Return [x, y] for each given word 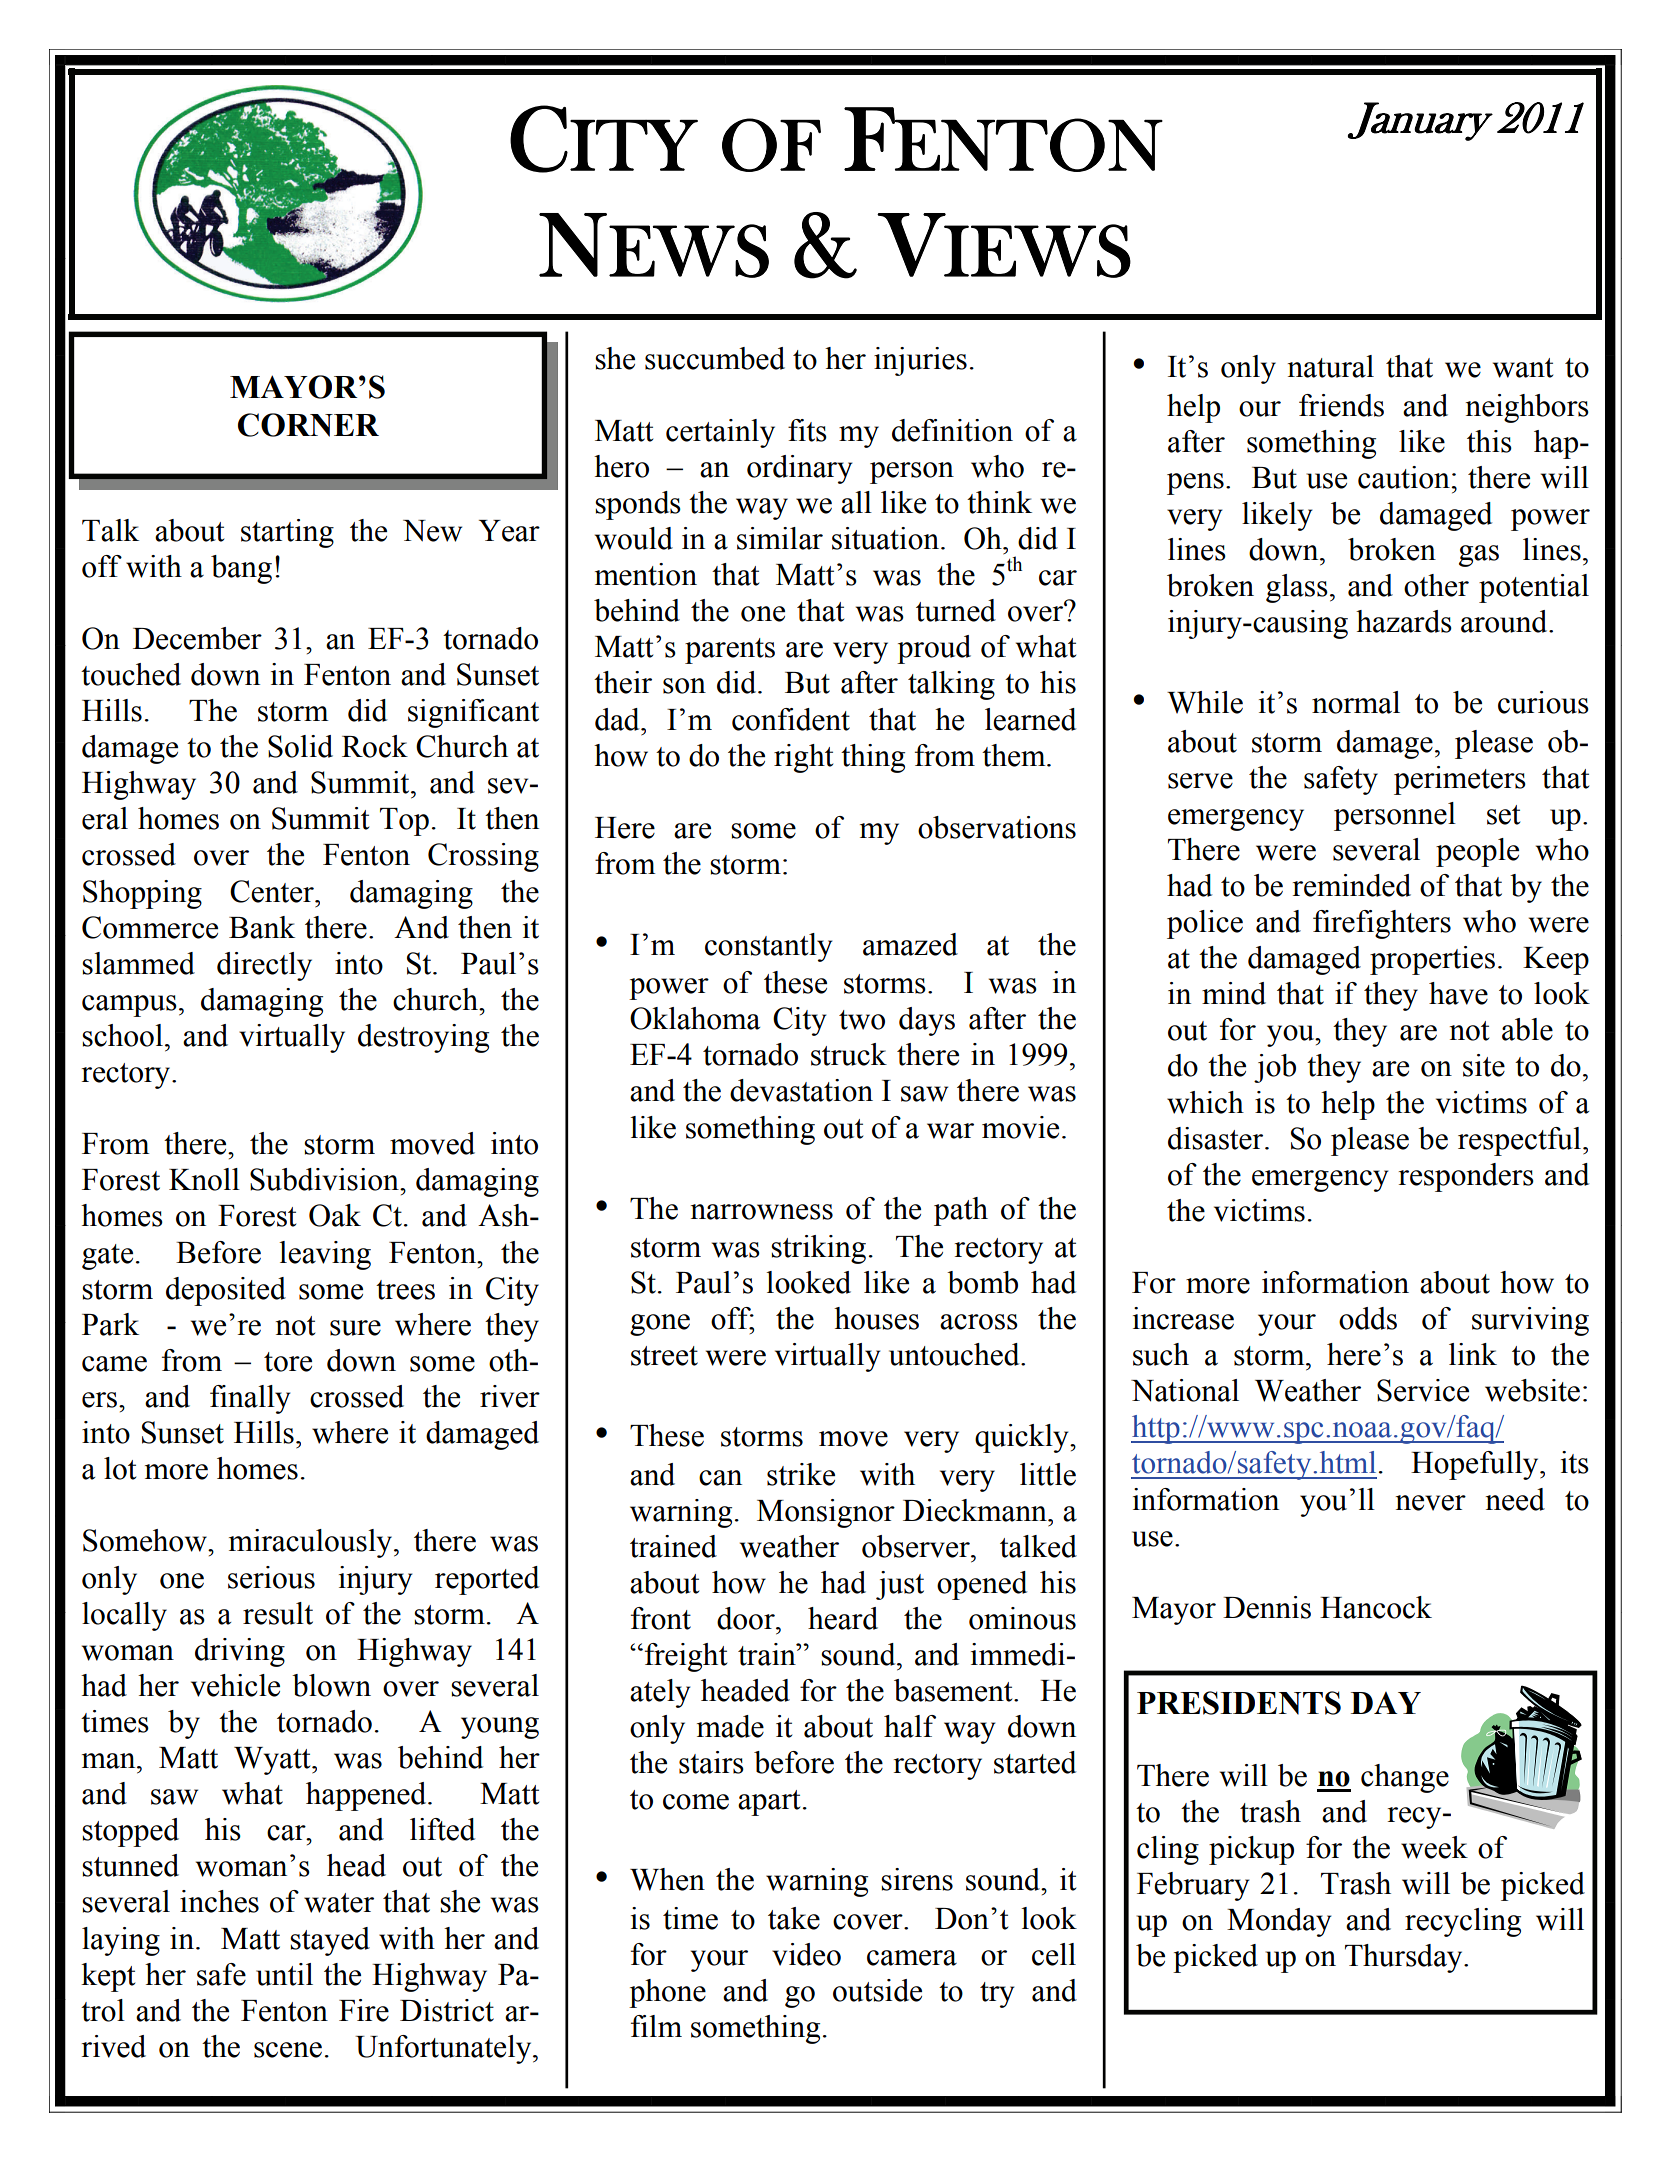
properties [1432, 960]
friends [1341, 405]
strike [801, 1474]
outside [877, 1990]
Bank [262, 927]
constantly [769, 947]
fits [807, 430]
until [284, 1974]
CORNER [308, 425]
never [1430, 1503]
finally [250, 1399]
